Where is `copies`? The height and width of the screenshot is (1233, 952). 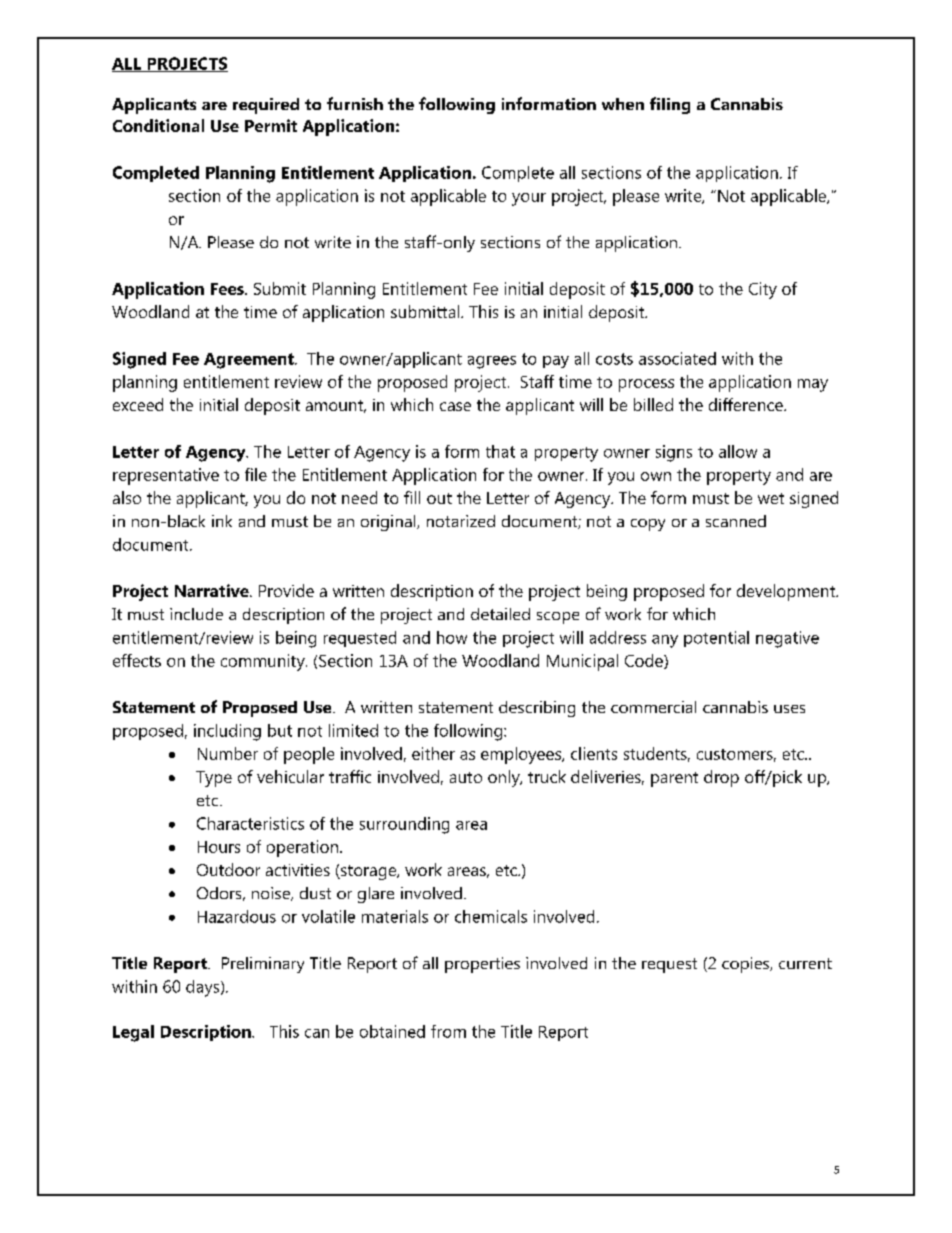 copies is located at coordinates (747, 965).
